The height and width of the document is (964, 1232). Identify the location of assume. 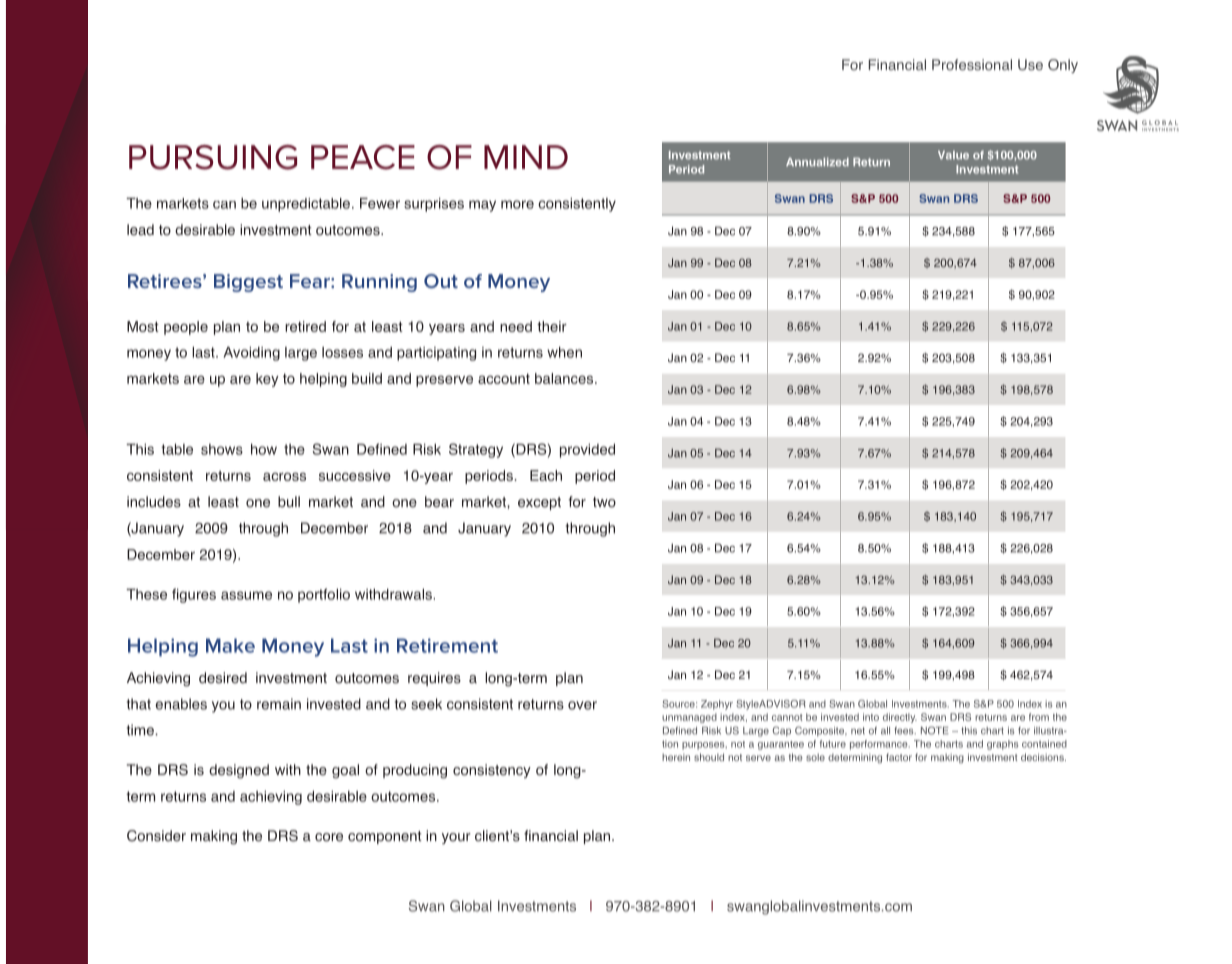
(246, 595).
